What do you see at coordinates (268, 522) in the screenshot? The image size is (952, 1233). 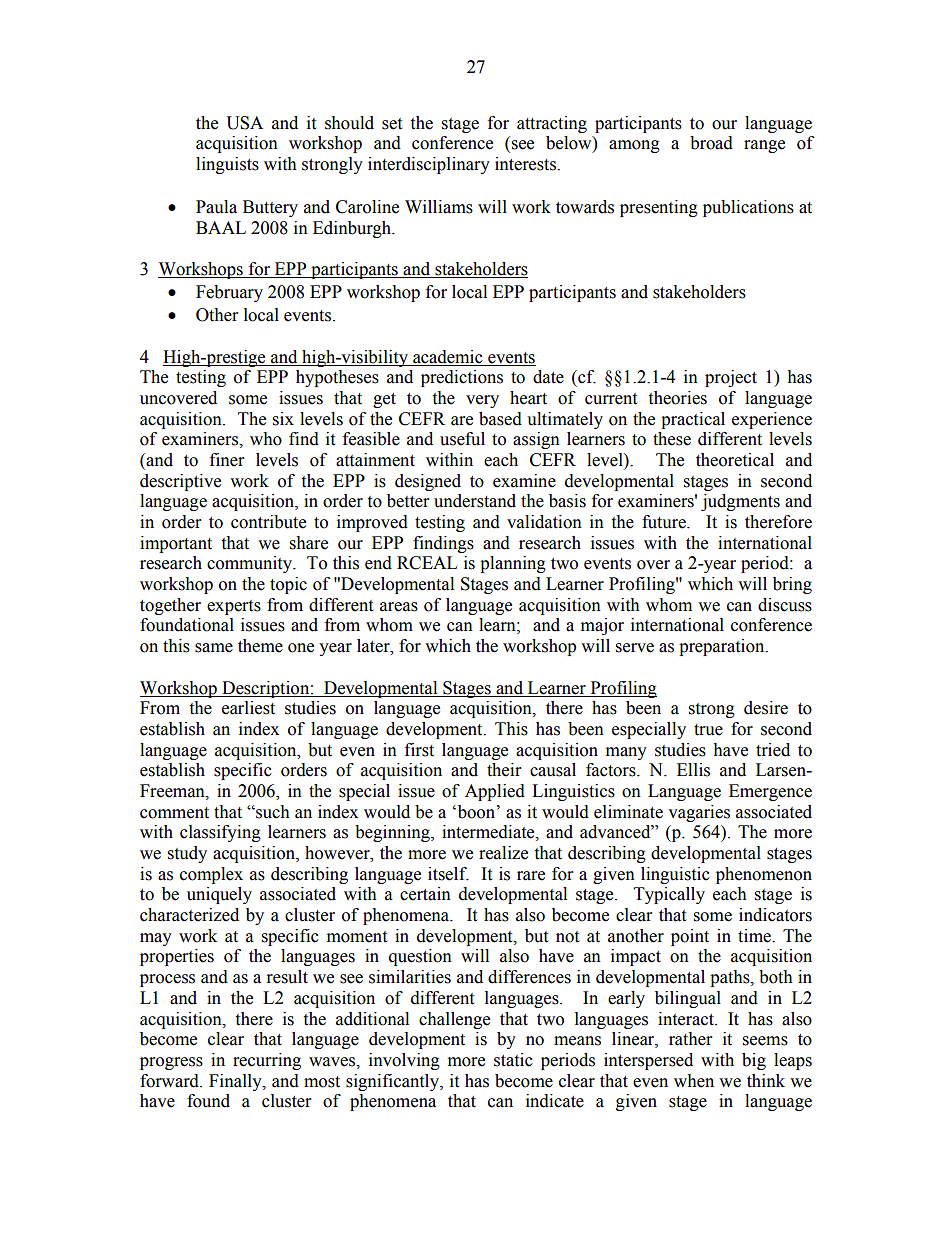 I see `contribute` at bounding box center [268, 522].
